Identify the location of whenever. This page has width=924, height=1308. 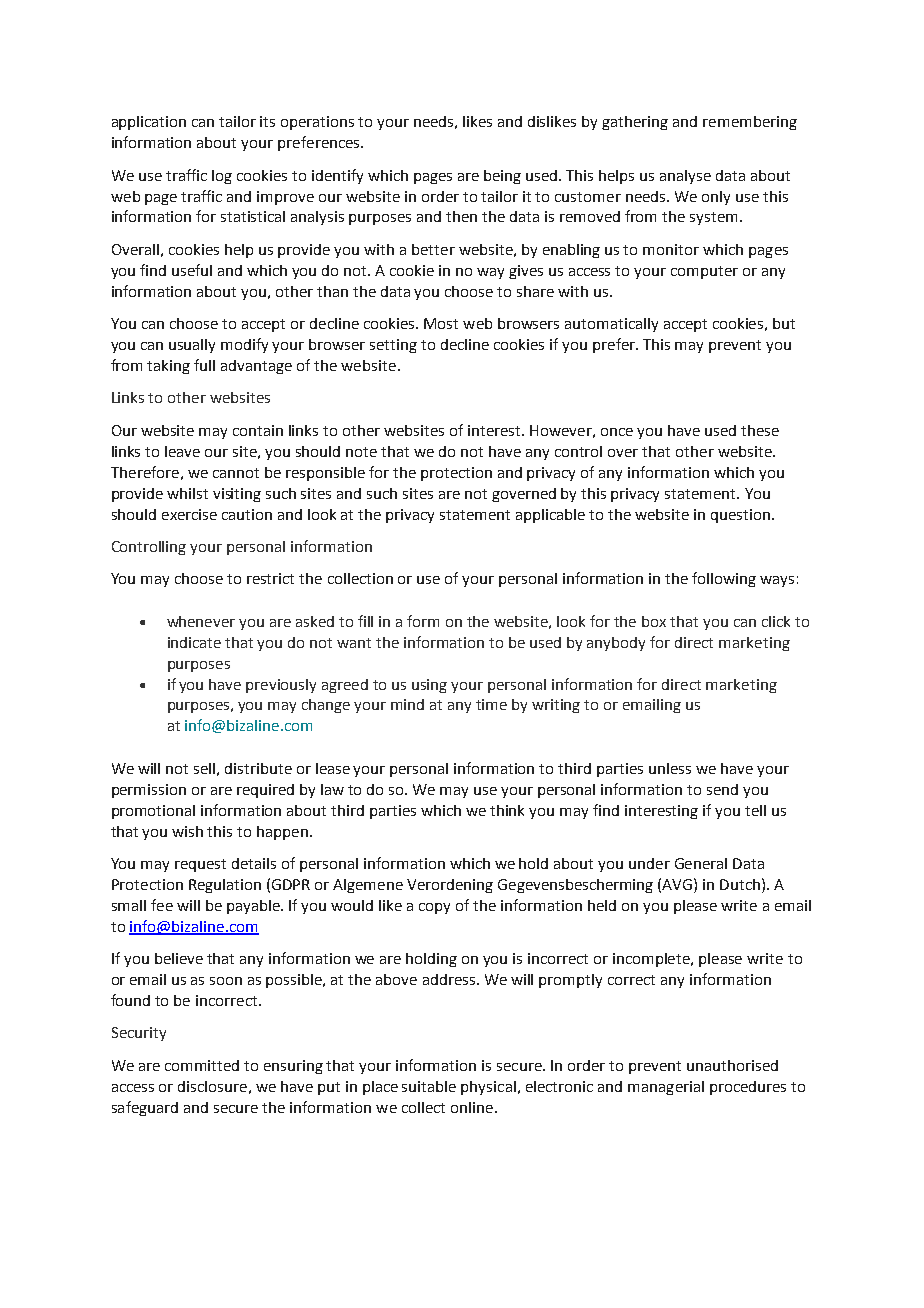
(201, 621).
